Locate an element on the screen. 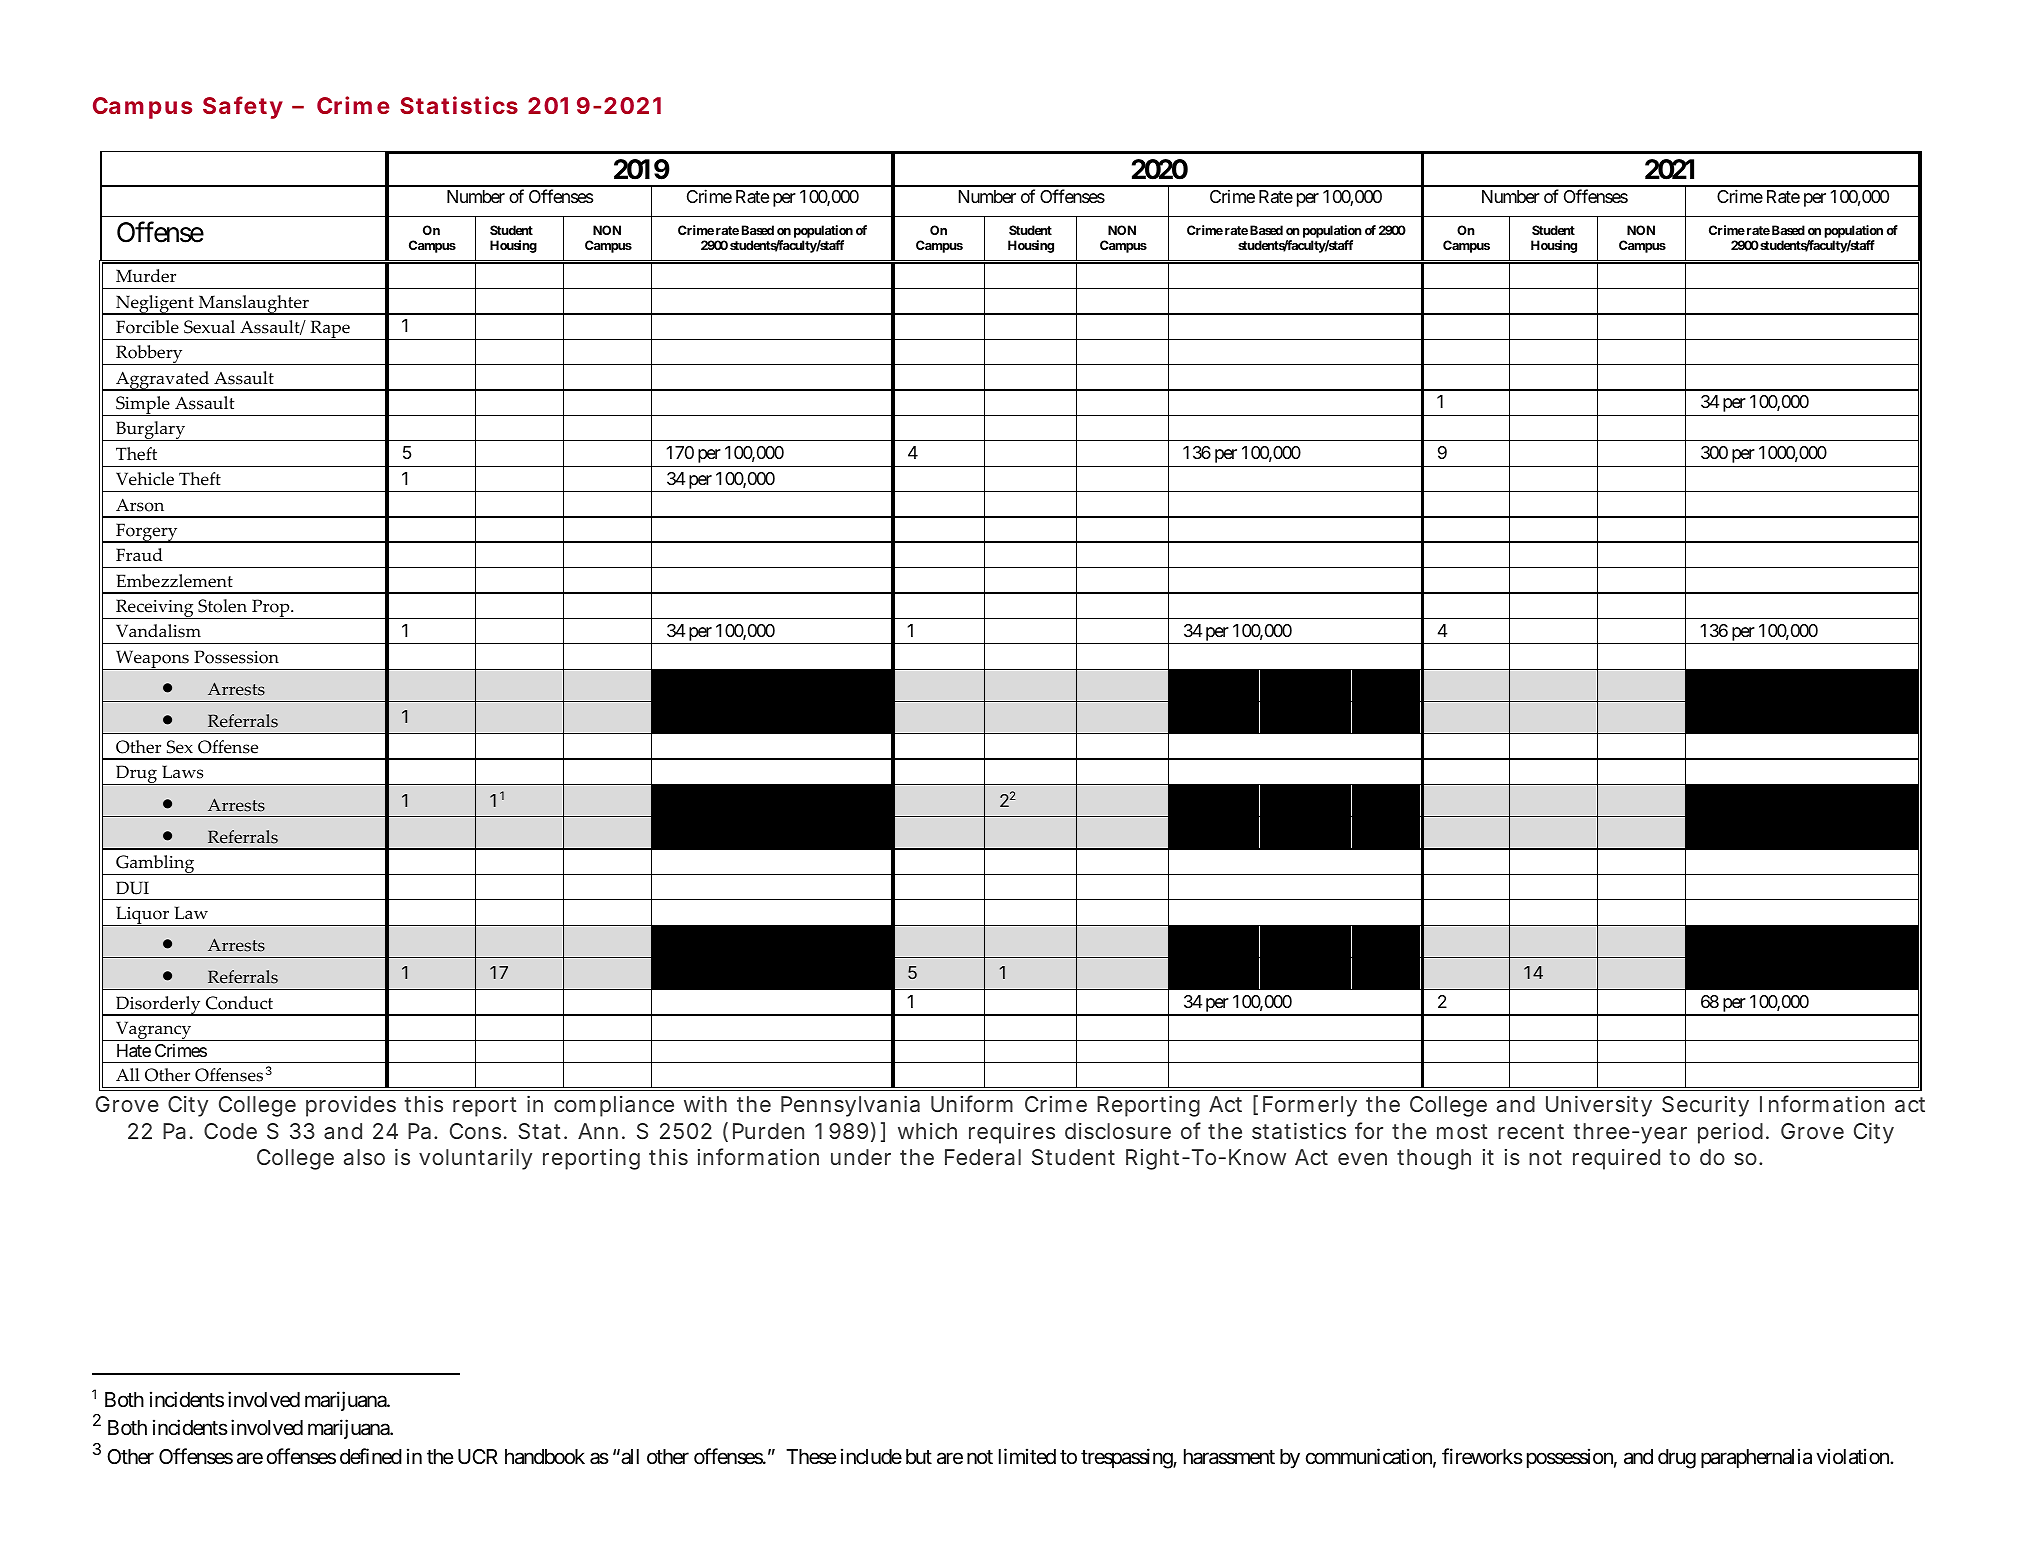 This screenshot has width=2022, height=1562. Stolen is located at coordinates (222, 606).
